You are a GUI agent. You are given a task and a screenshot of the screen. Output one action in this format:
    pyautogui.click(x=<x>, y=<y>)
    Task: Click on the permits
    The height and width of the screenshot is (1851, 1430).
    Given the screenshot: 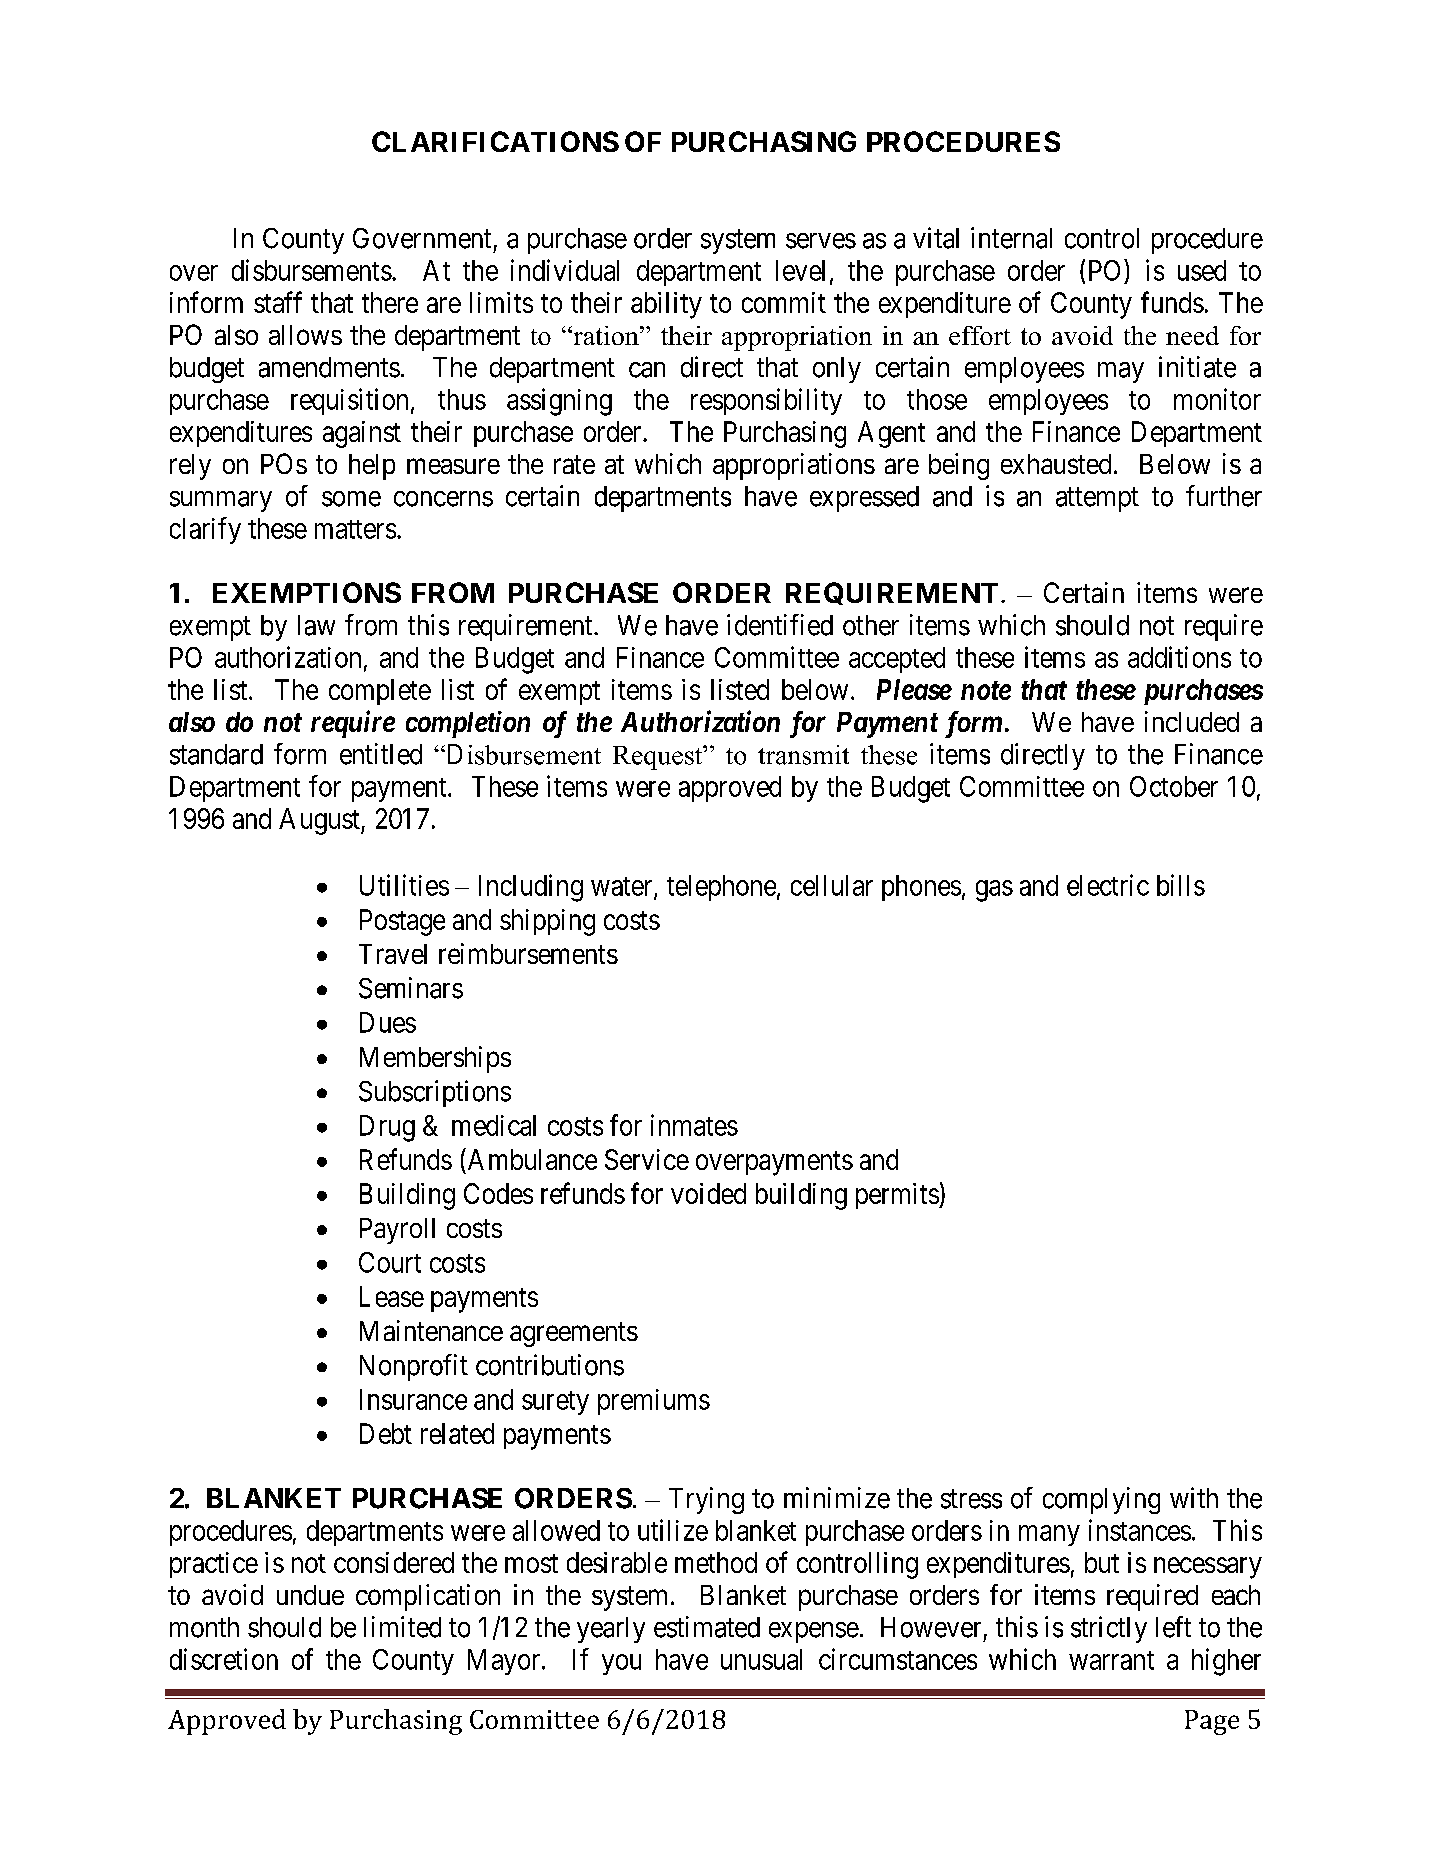 What is the action you would take?
    pyautogui.click(x=898, y=1196)
